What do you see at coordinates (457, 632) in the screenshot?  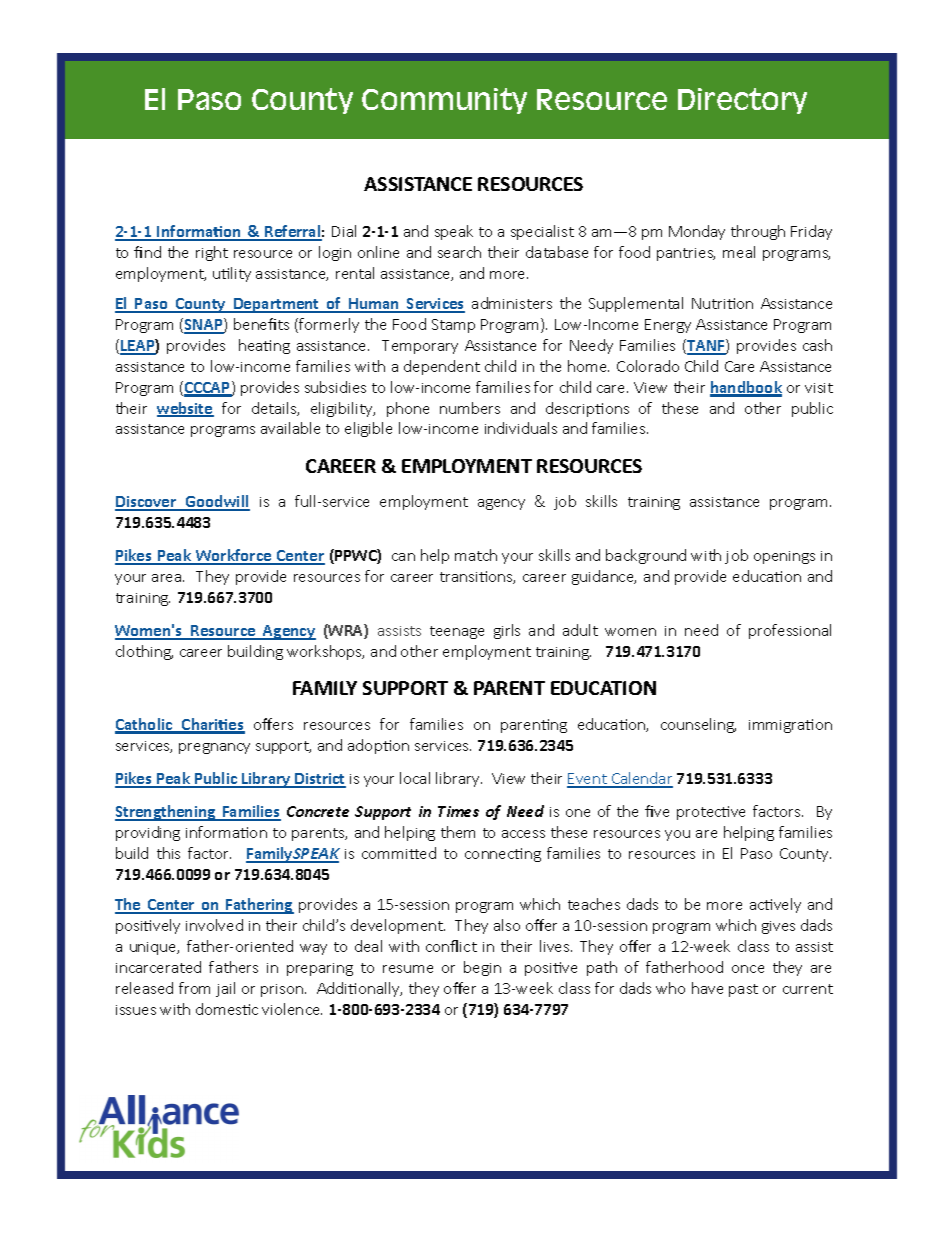 I see `teenage` at bounding box center [457, 632].
